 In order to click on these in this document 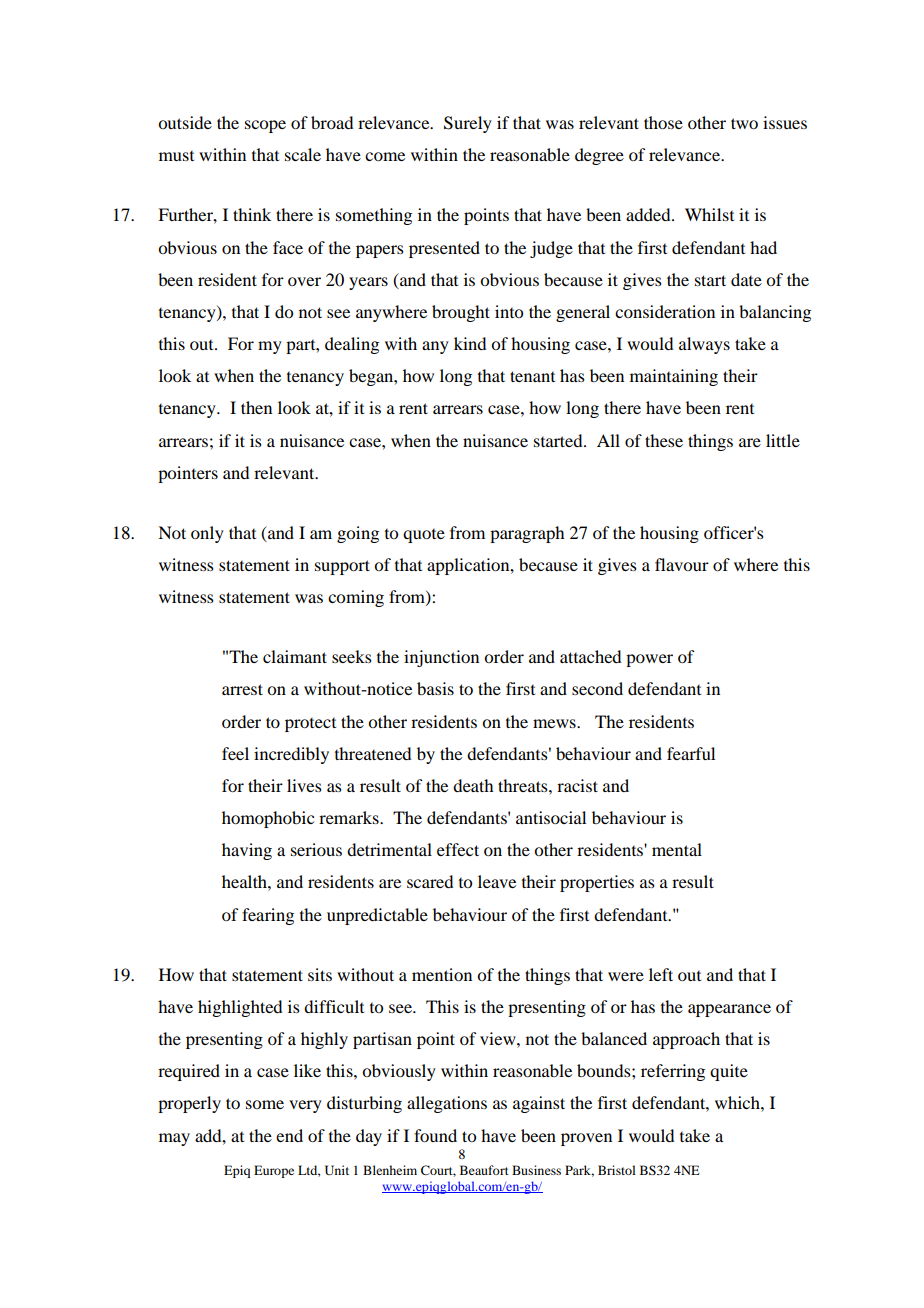, I will do `click(664, 440)`.
